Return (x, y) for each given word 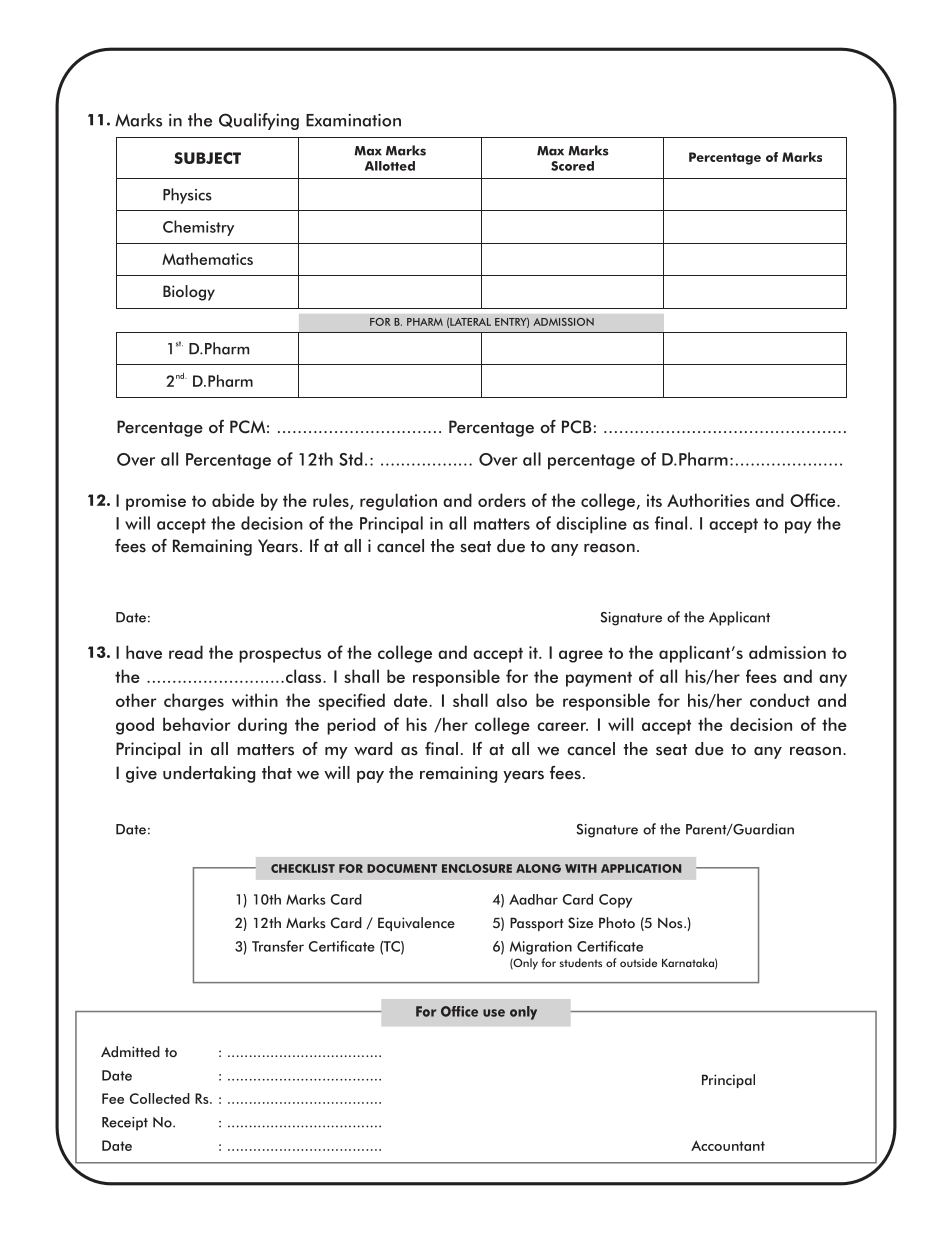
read (186, 652)
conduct (780, 700)
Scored (572, 166)
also (511, 700)
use (494, 1013)
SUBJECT (207, 158)
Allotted (390, 166)
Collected (160, 1098)
